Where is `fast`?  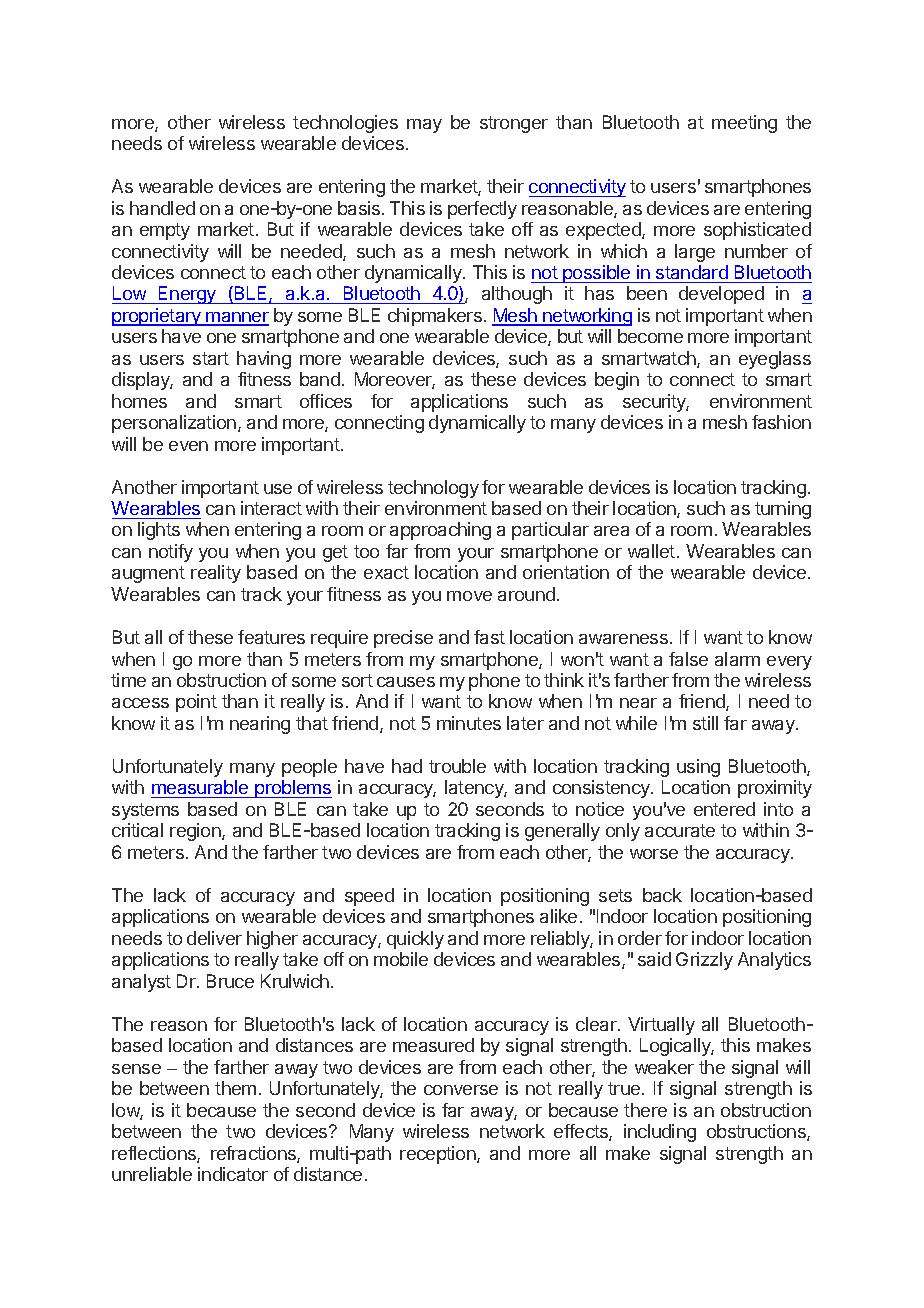 fast is located at coordinates (489, 637).
